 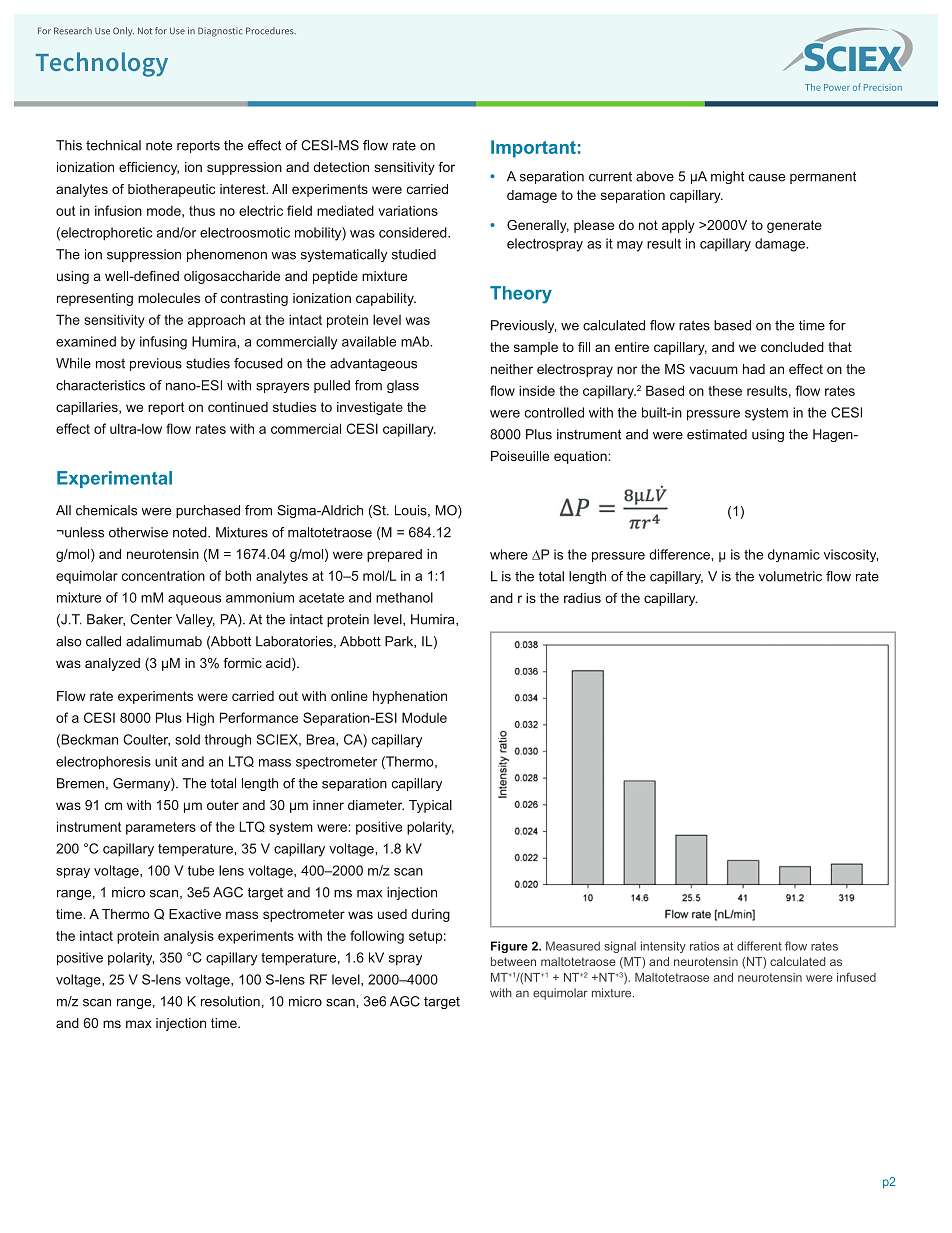 I want to click on Important, so click(x=533, y=149).
